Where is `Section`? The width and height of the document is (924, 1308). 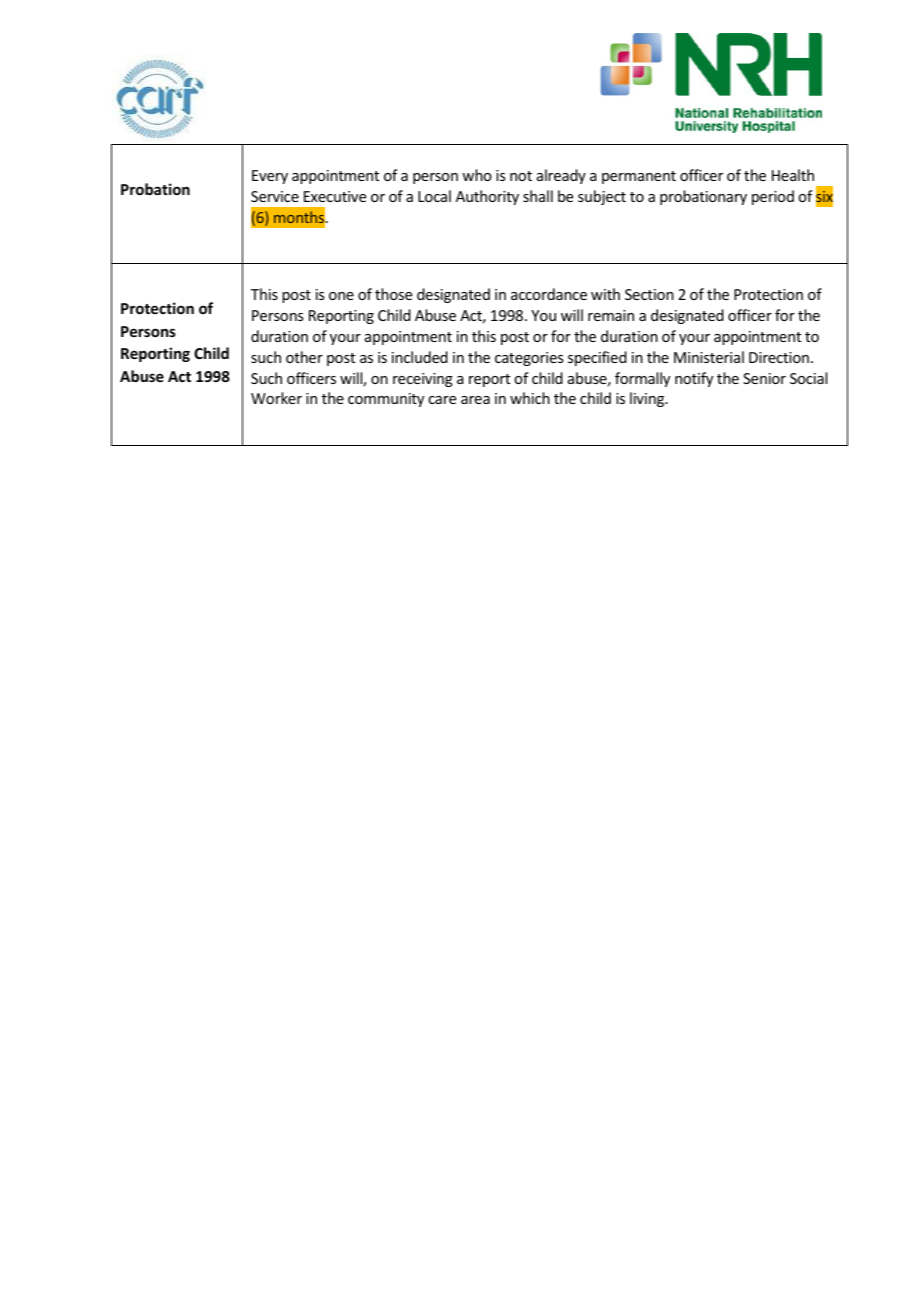 Section is located at coordinates (649, 294).
